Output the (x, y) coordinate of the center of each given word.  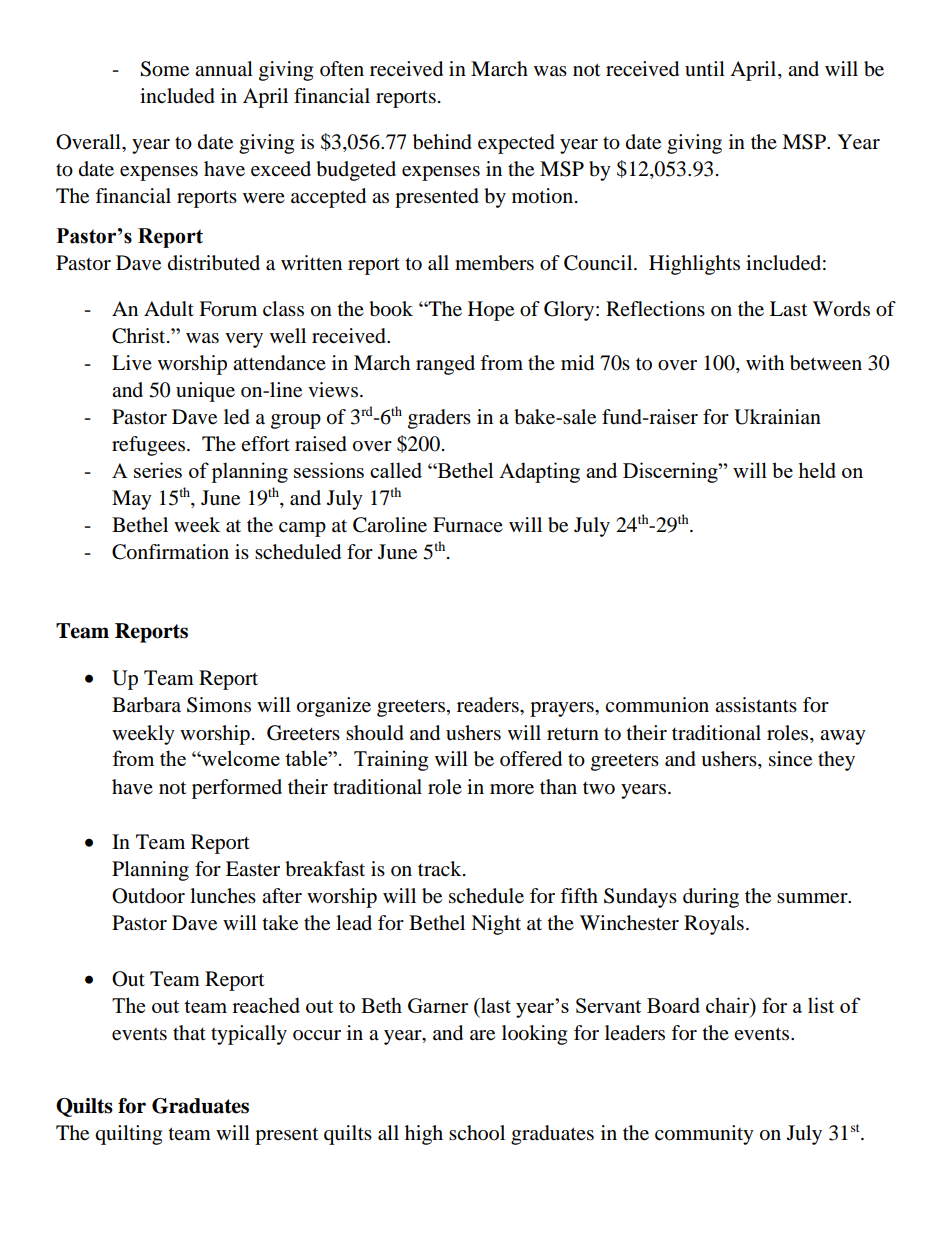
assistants (756, 705)
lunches (223, 896)
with (765, 362)
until (705, 69)
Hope (491, 311)
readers (489, 705)
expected (516, 144)
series (158, 470)
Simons (219, 705)
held (817, 470)
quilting (128, 1135)
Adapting (539, 472)
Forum (228, 309)
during (711, 898)
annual (224, 69)
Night (496, 925)
